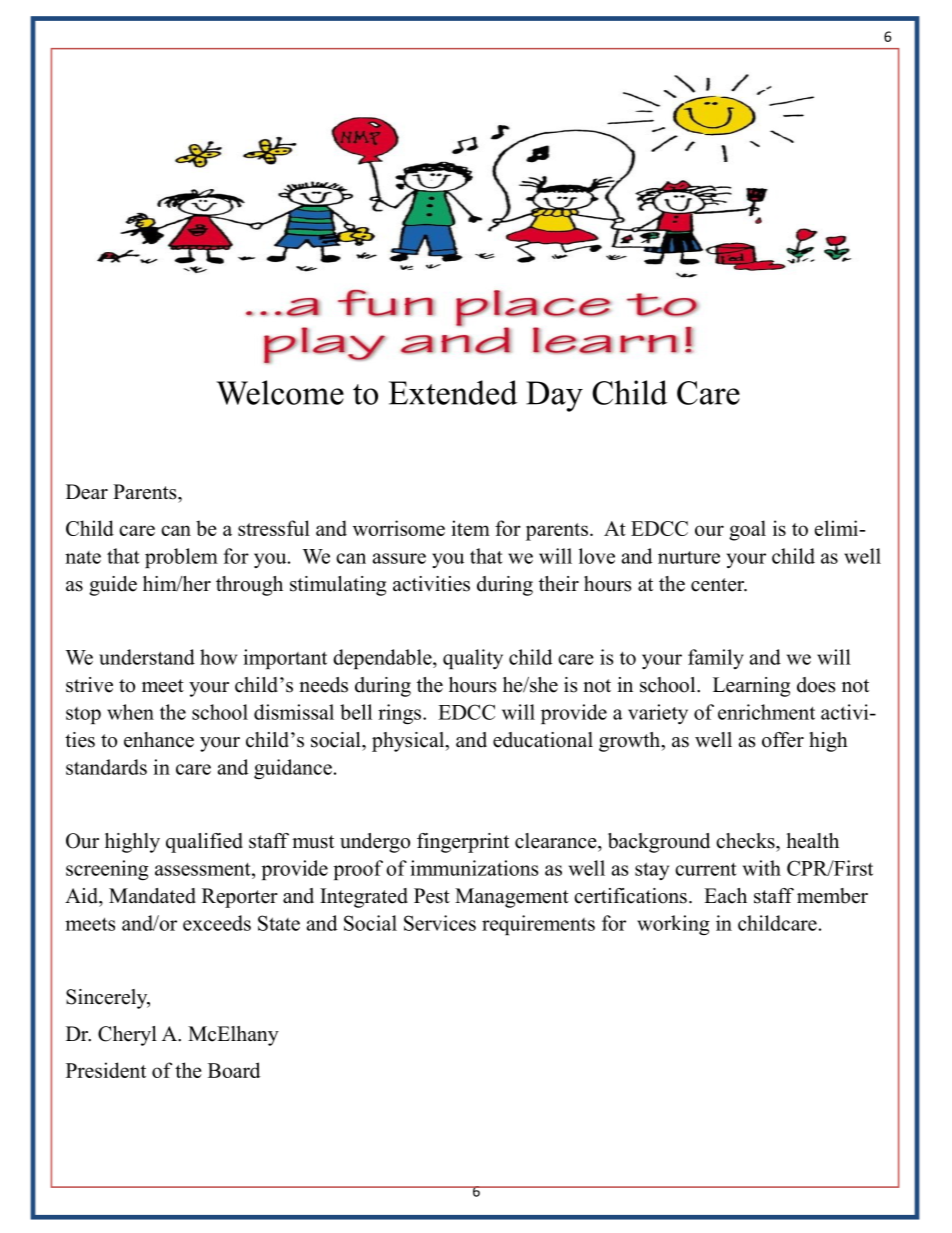  What do you see at coordinates (453, 392) in the image?
I see `Extended` at bounding box center [453, 392].
